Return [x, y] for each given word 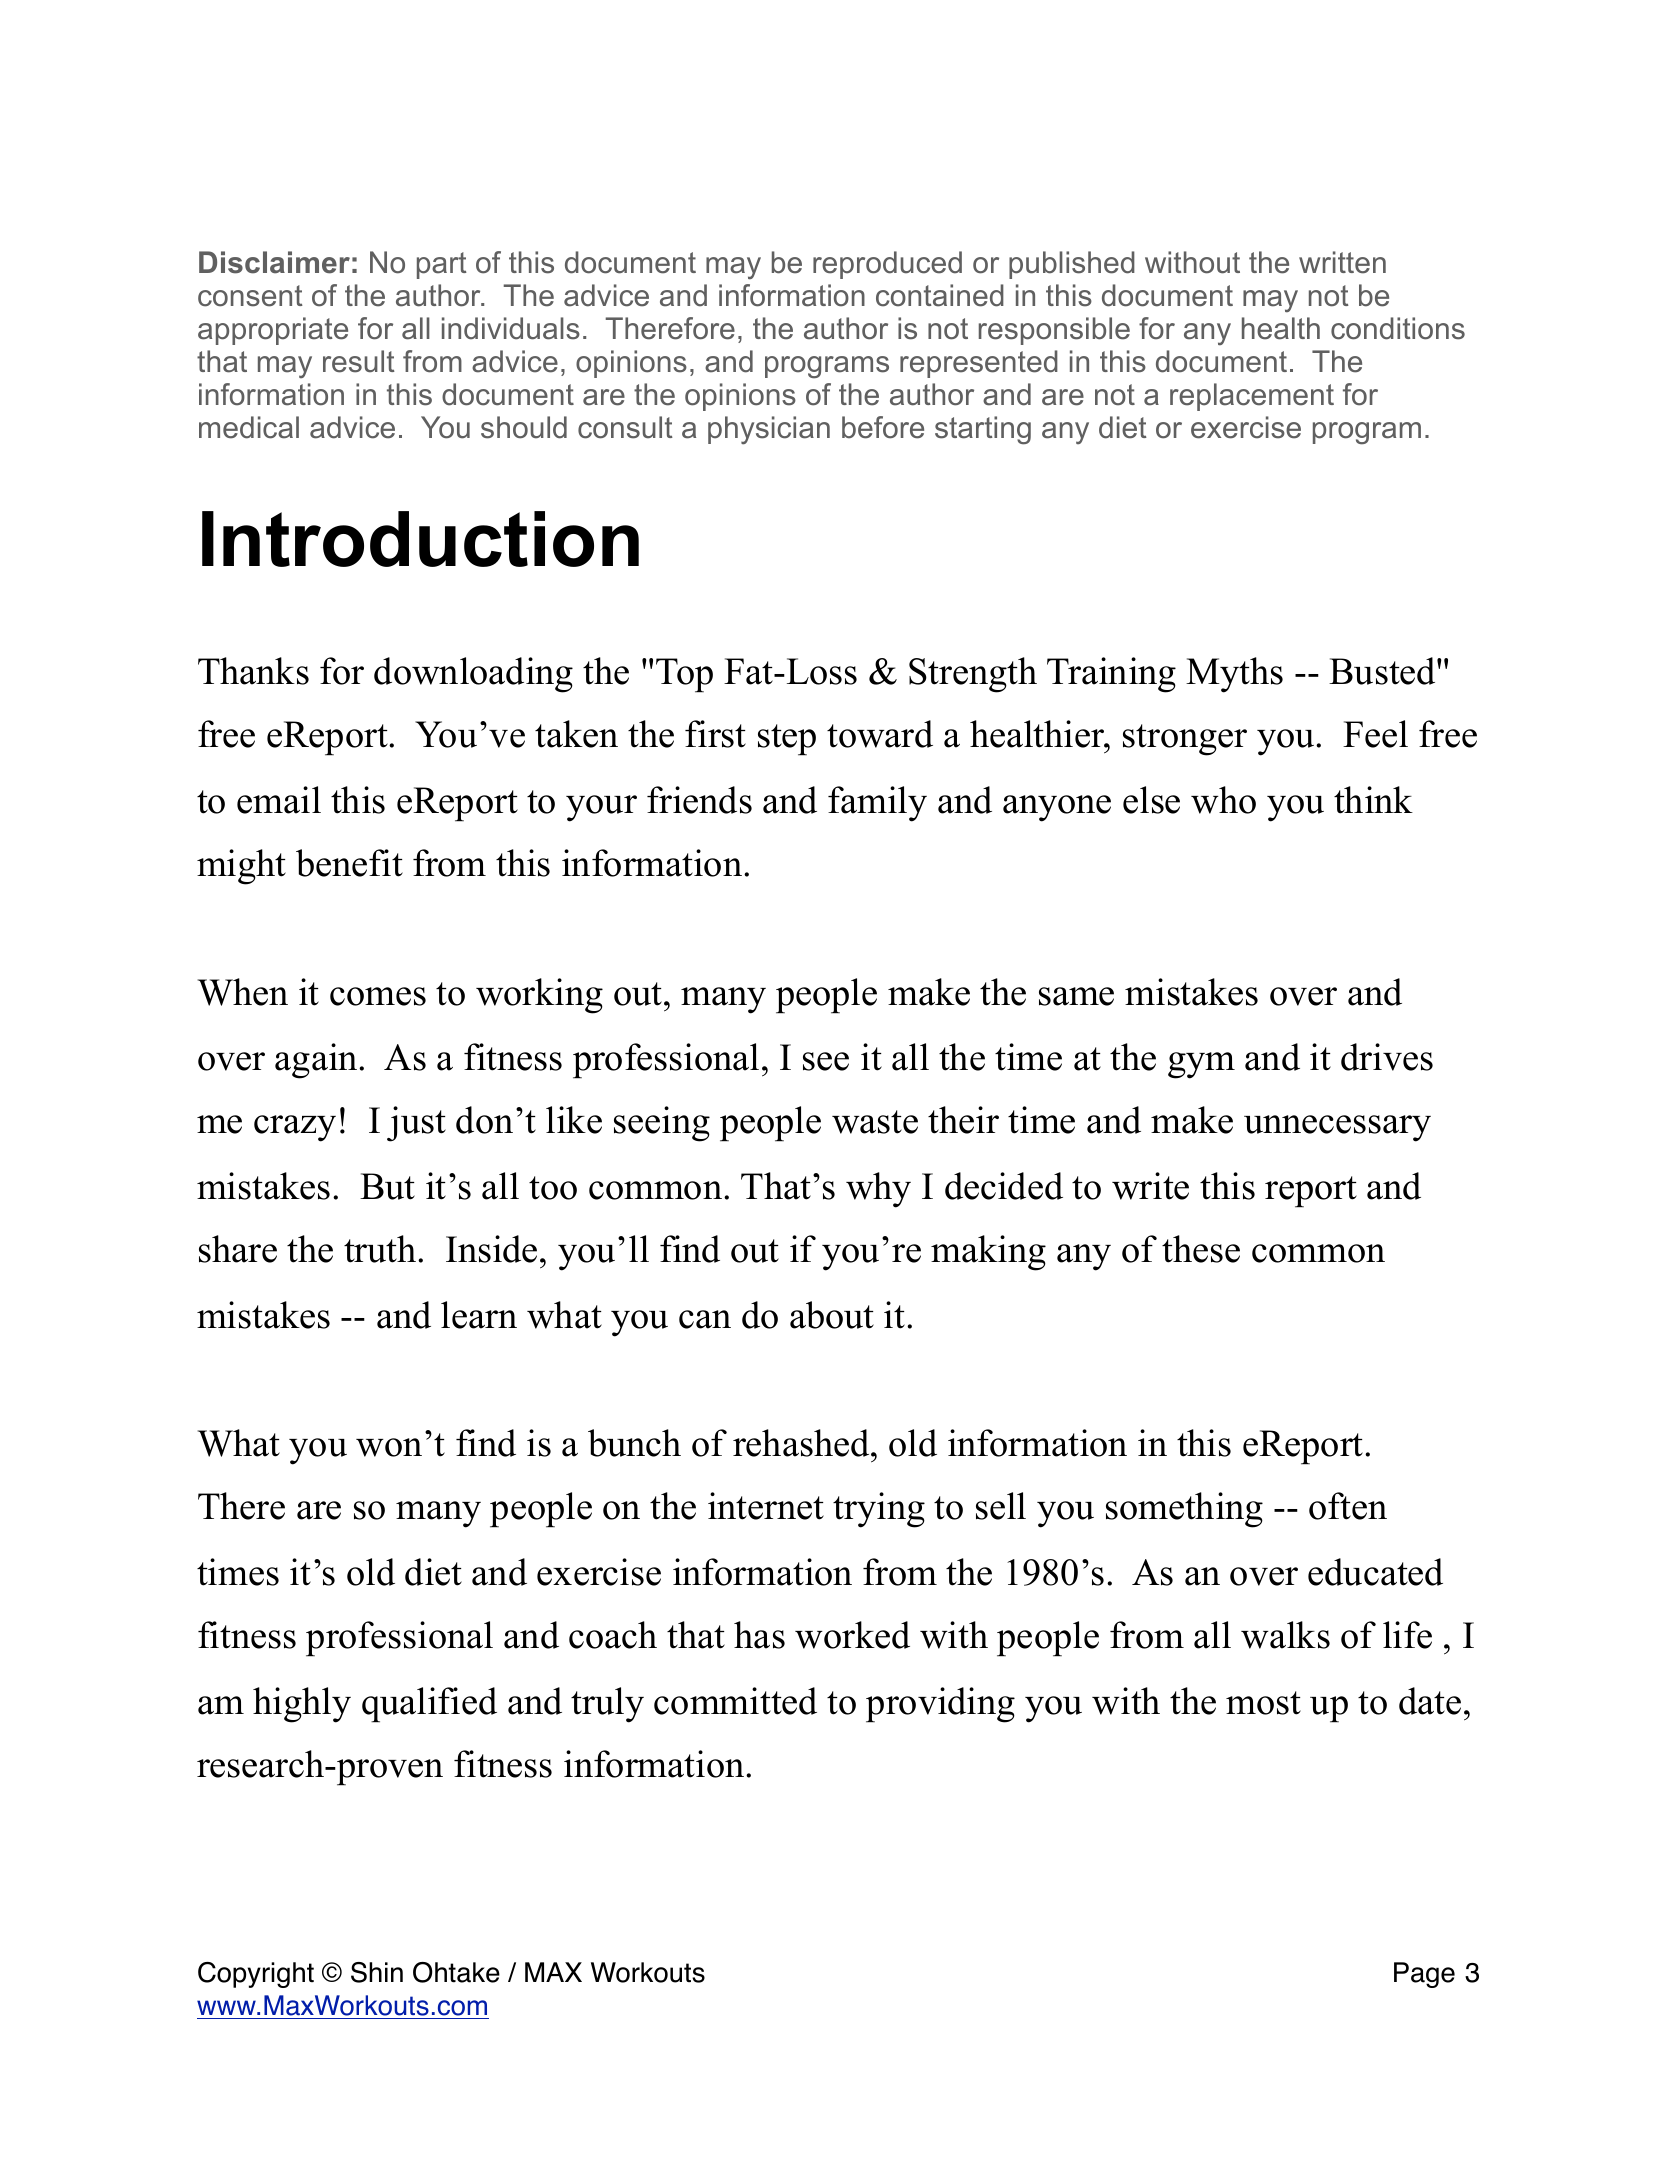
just [416, 1124]
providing [940, 1705]
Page [1424, 1975]
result [359, 361]
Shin [377, 1972]
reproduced [887, 265]
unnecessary [1337, 1128]
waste [875, 1122]
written [1342, 262]
